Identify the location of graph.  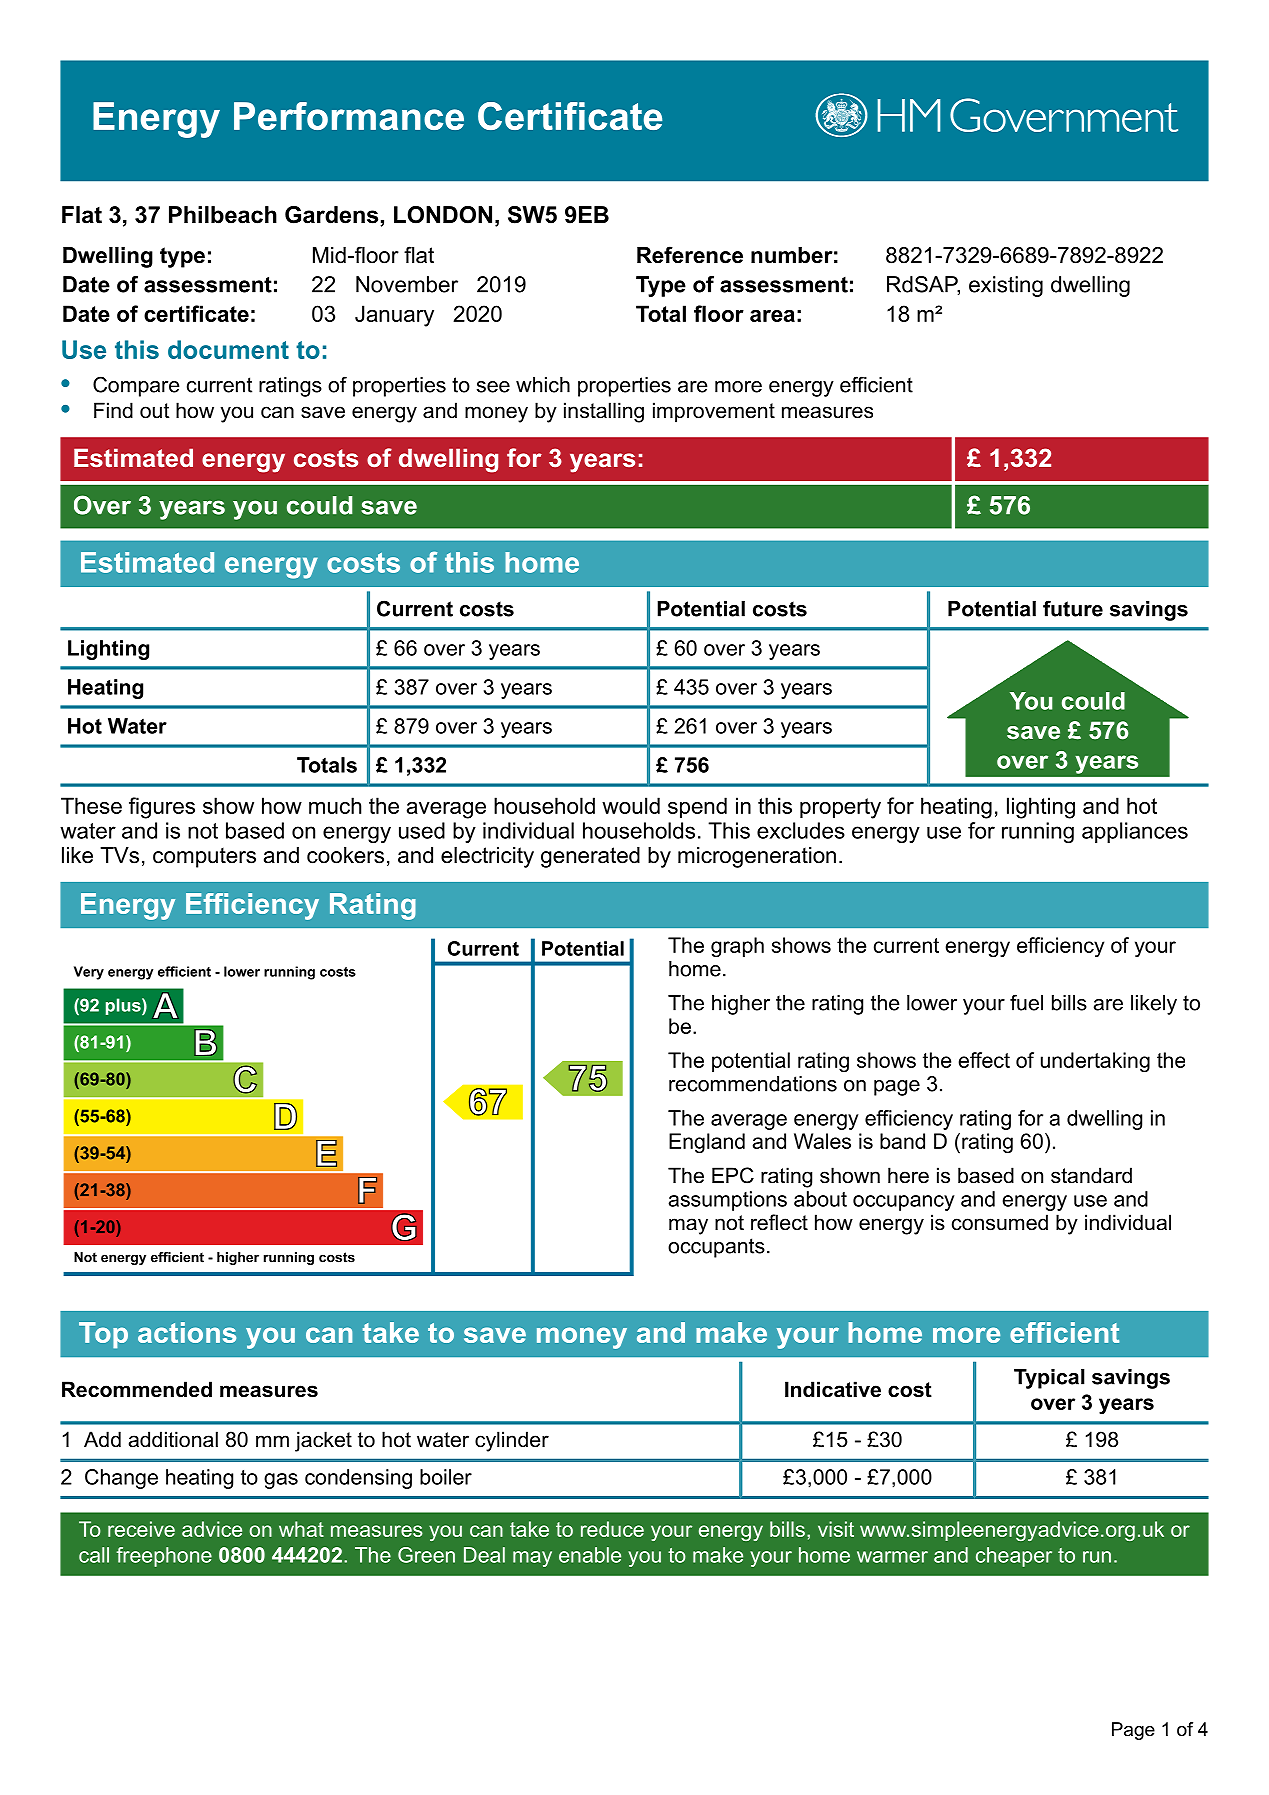
(737, 947).
